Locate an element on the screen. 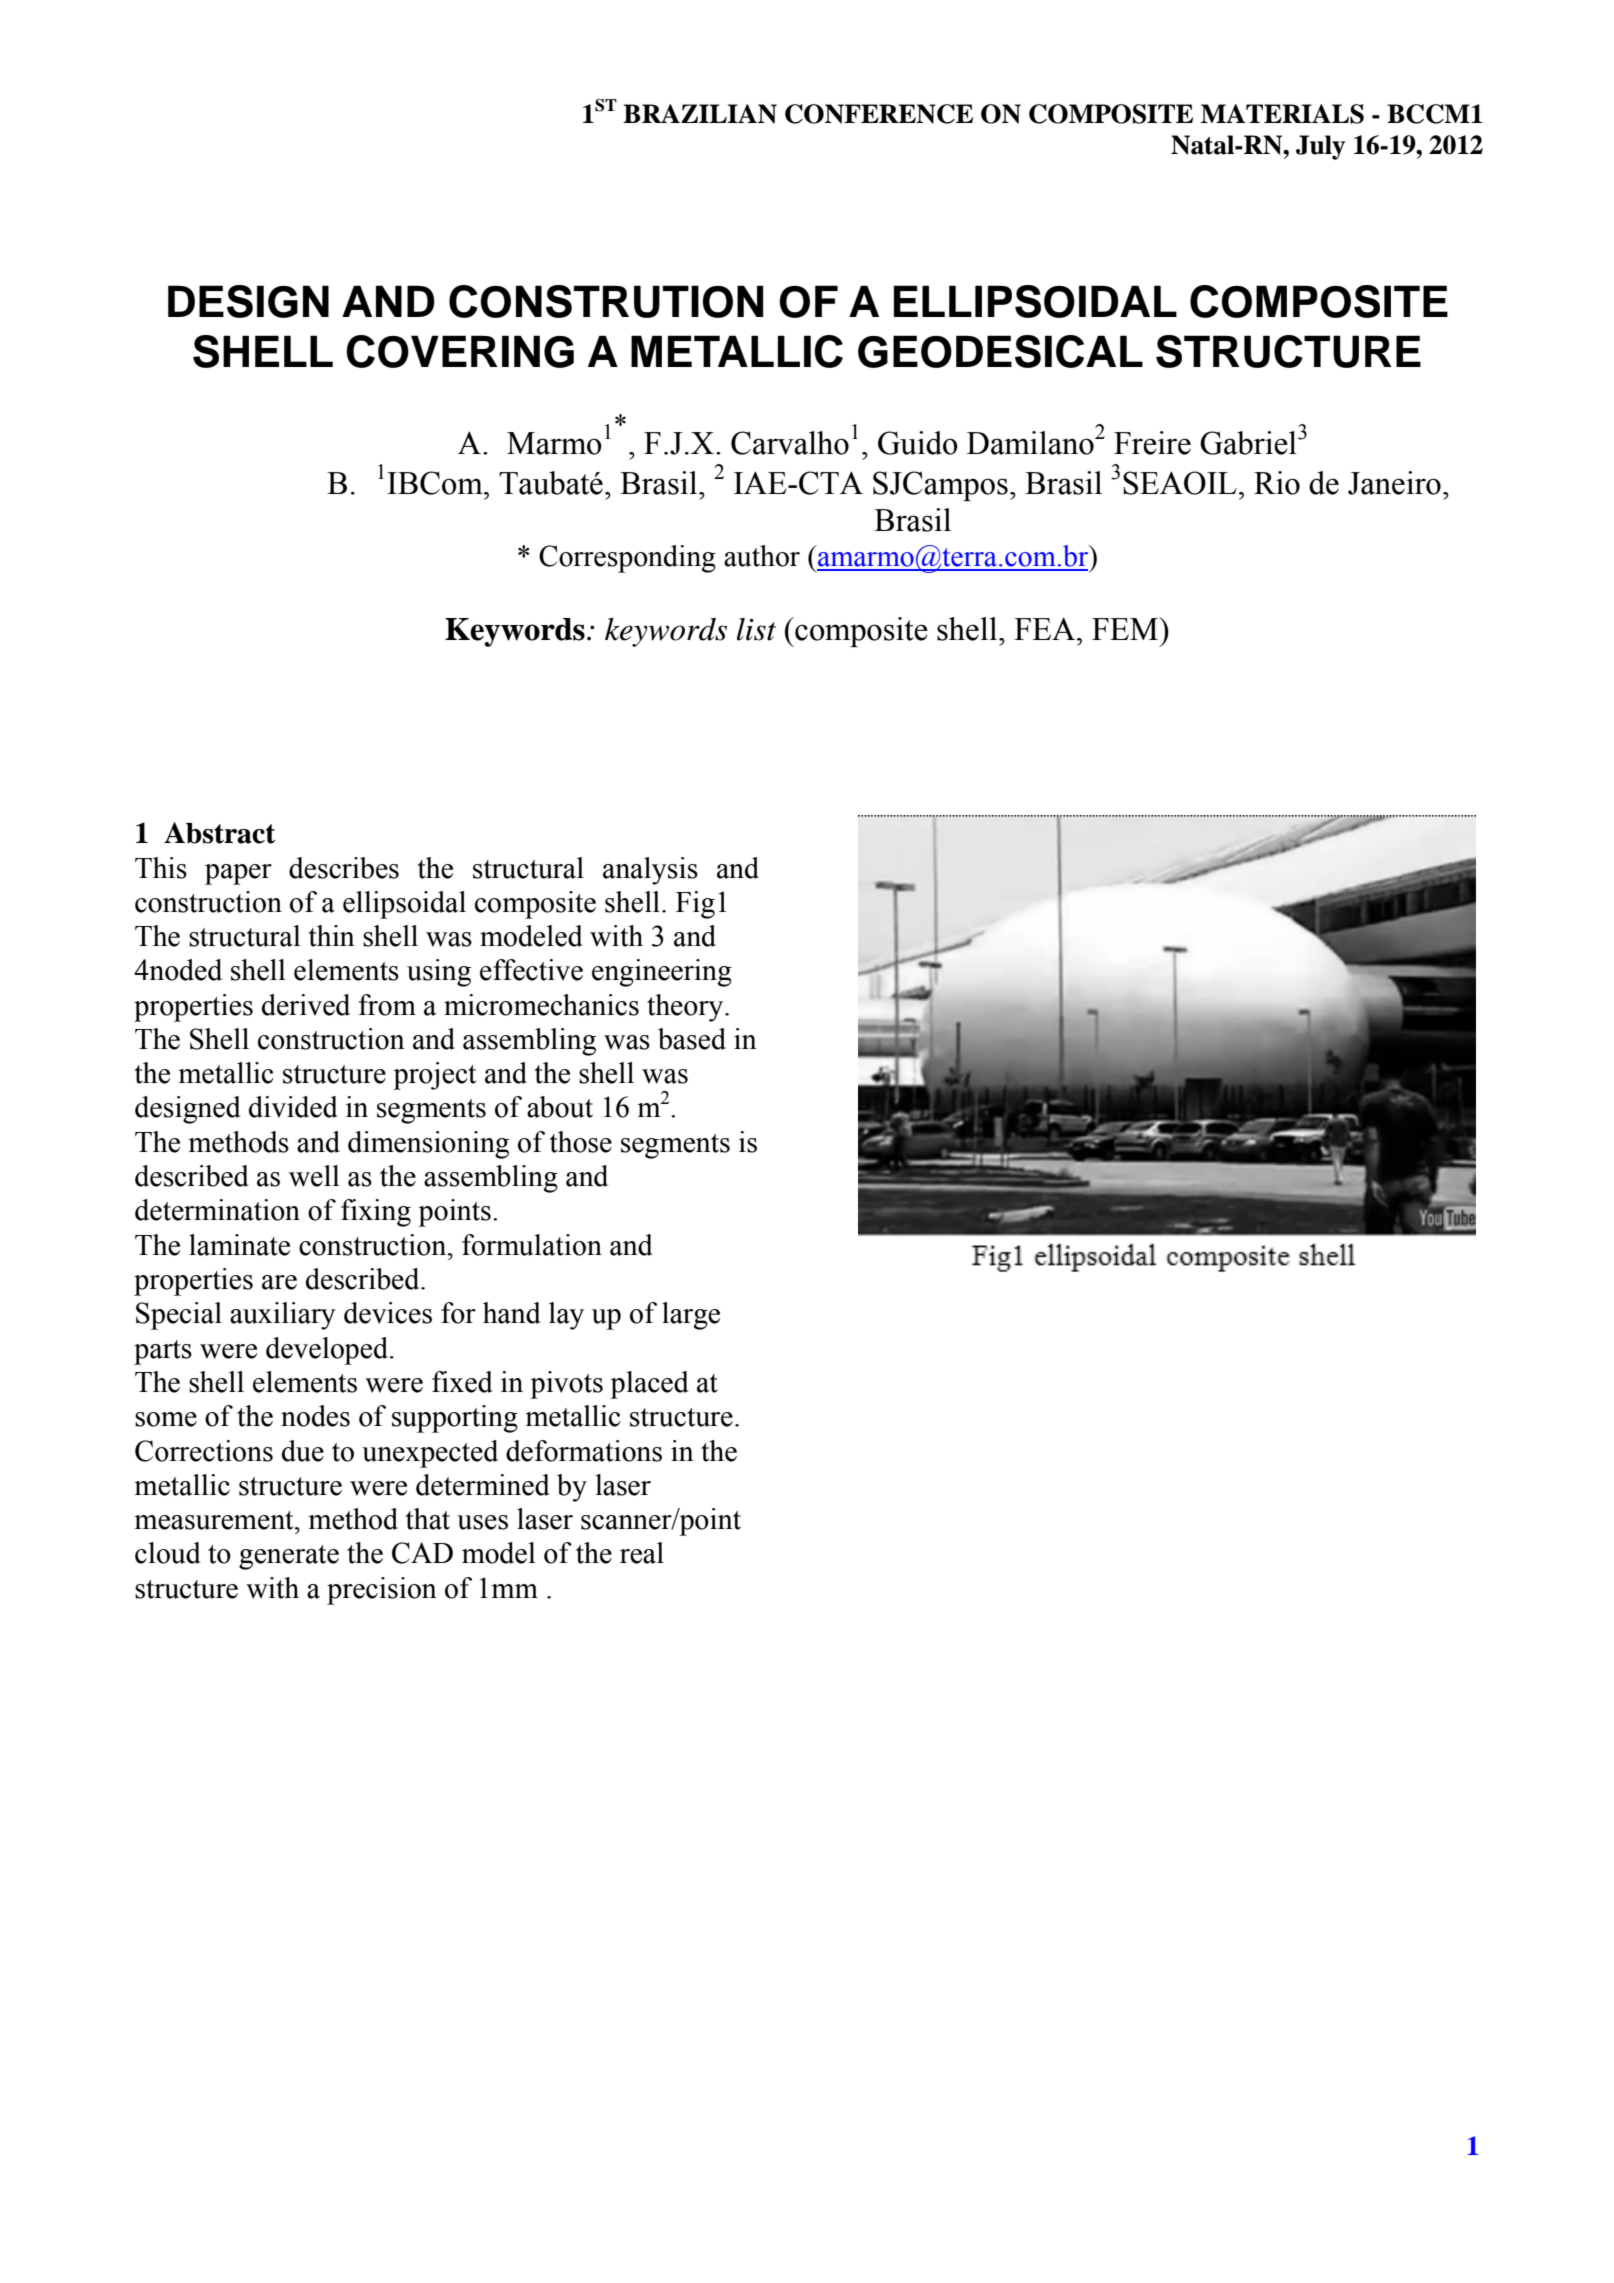 This screenshot has height=2283, width=1614. Corresponding is located at coordinates (627, 559).
